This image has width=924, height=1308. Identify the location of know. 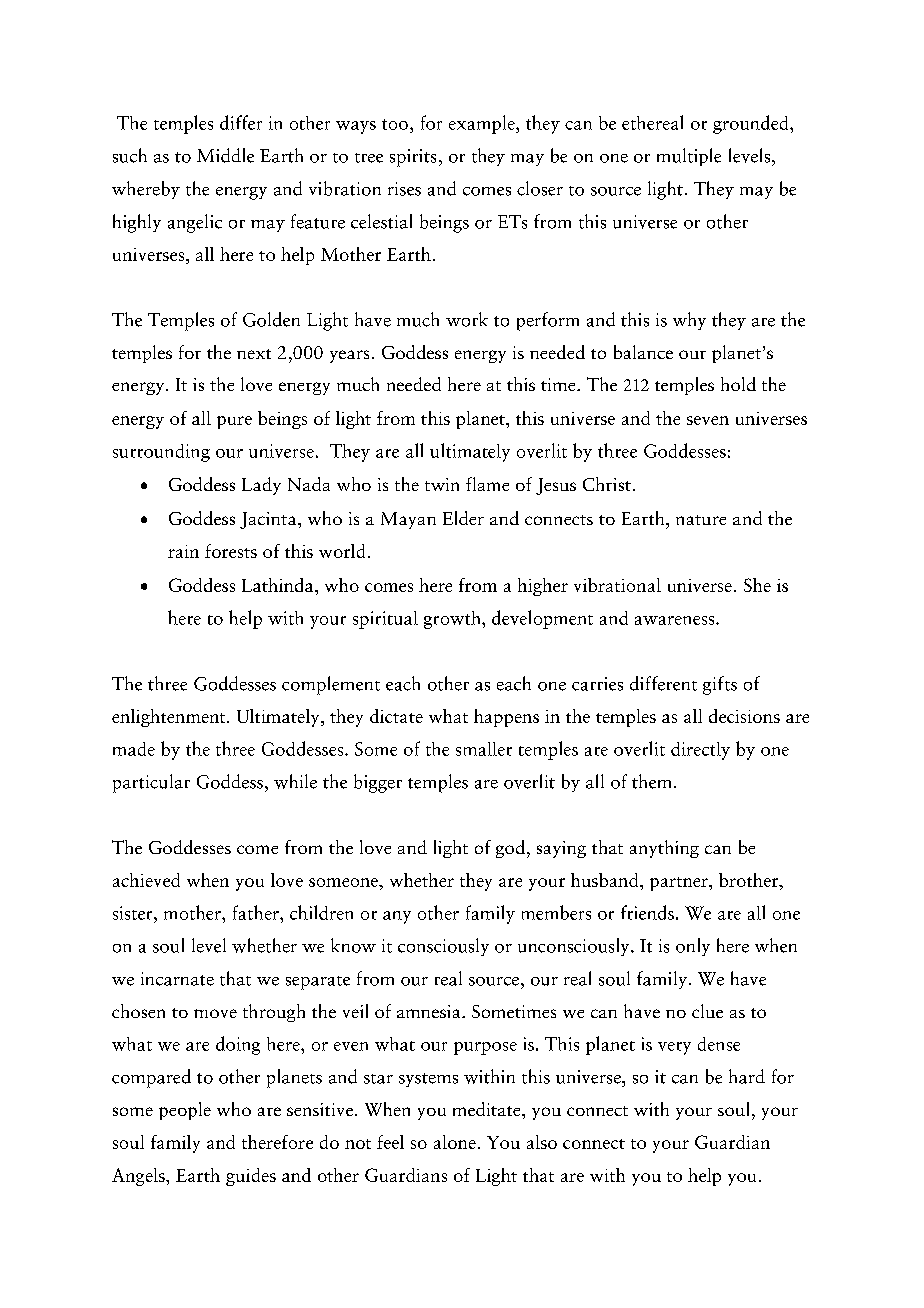
(353, 945).
